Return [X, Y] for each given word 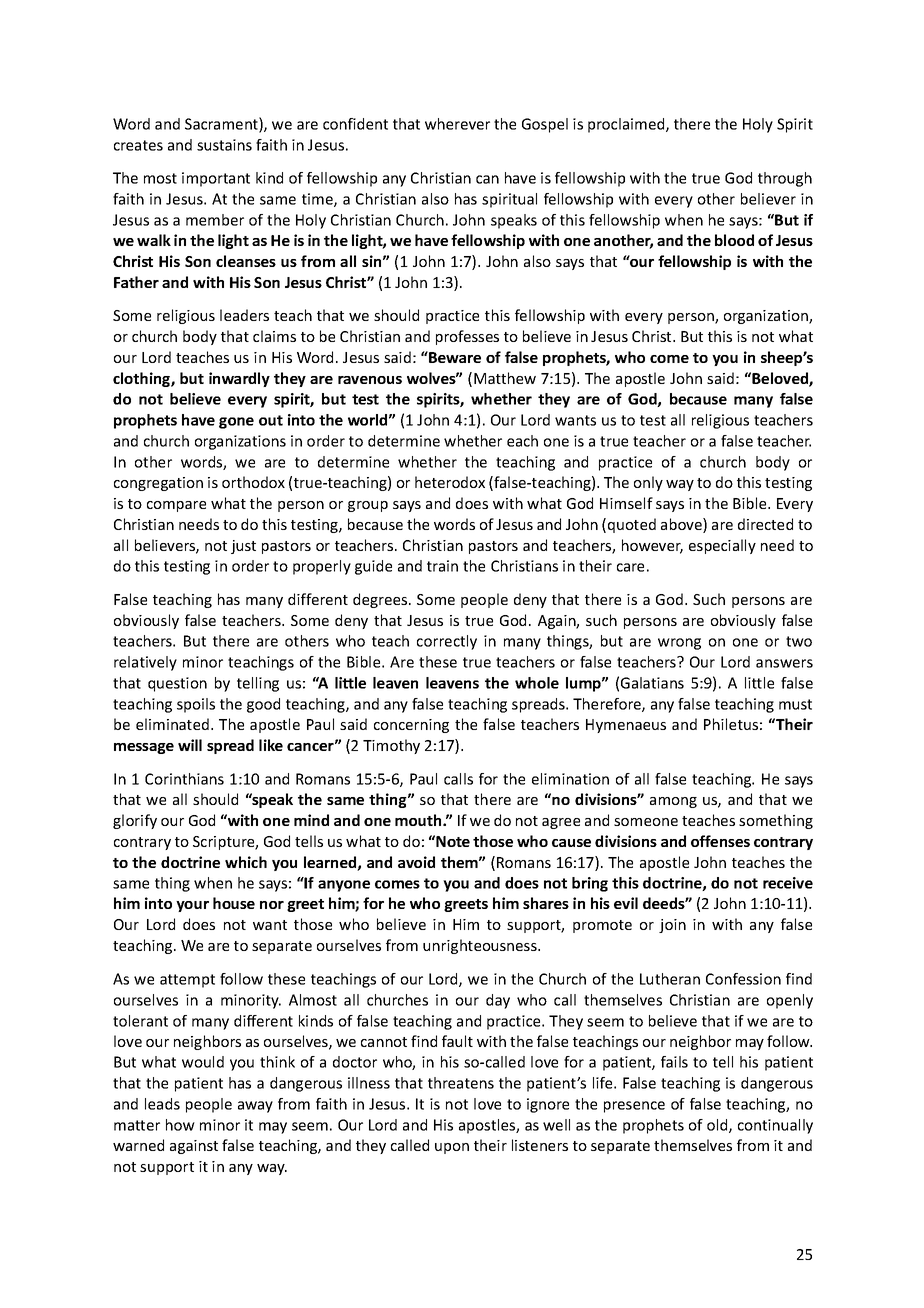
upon [452, 1148]
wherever [457, 124]
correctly [447, 642]
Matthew [505, 378]
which [246, 862]
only [648, 483]
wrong [679, 644]
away [255, 1107]
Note [453, 841]
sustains [224, 145]
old [718, 1126]
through [785, 179]
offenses [720, 841]
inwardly [239, 379]
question [177, 684]
